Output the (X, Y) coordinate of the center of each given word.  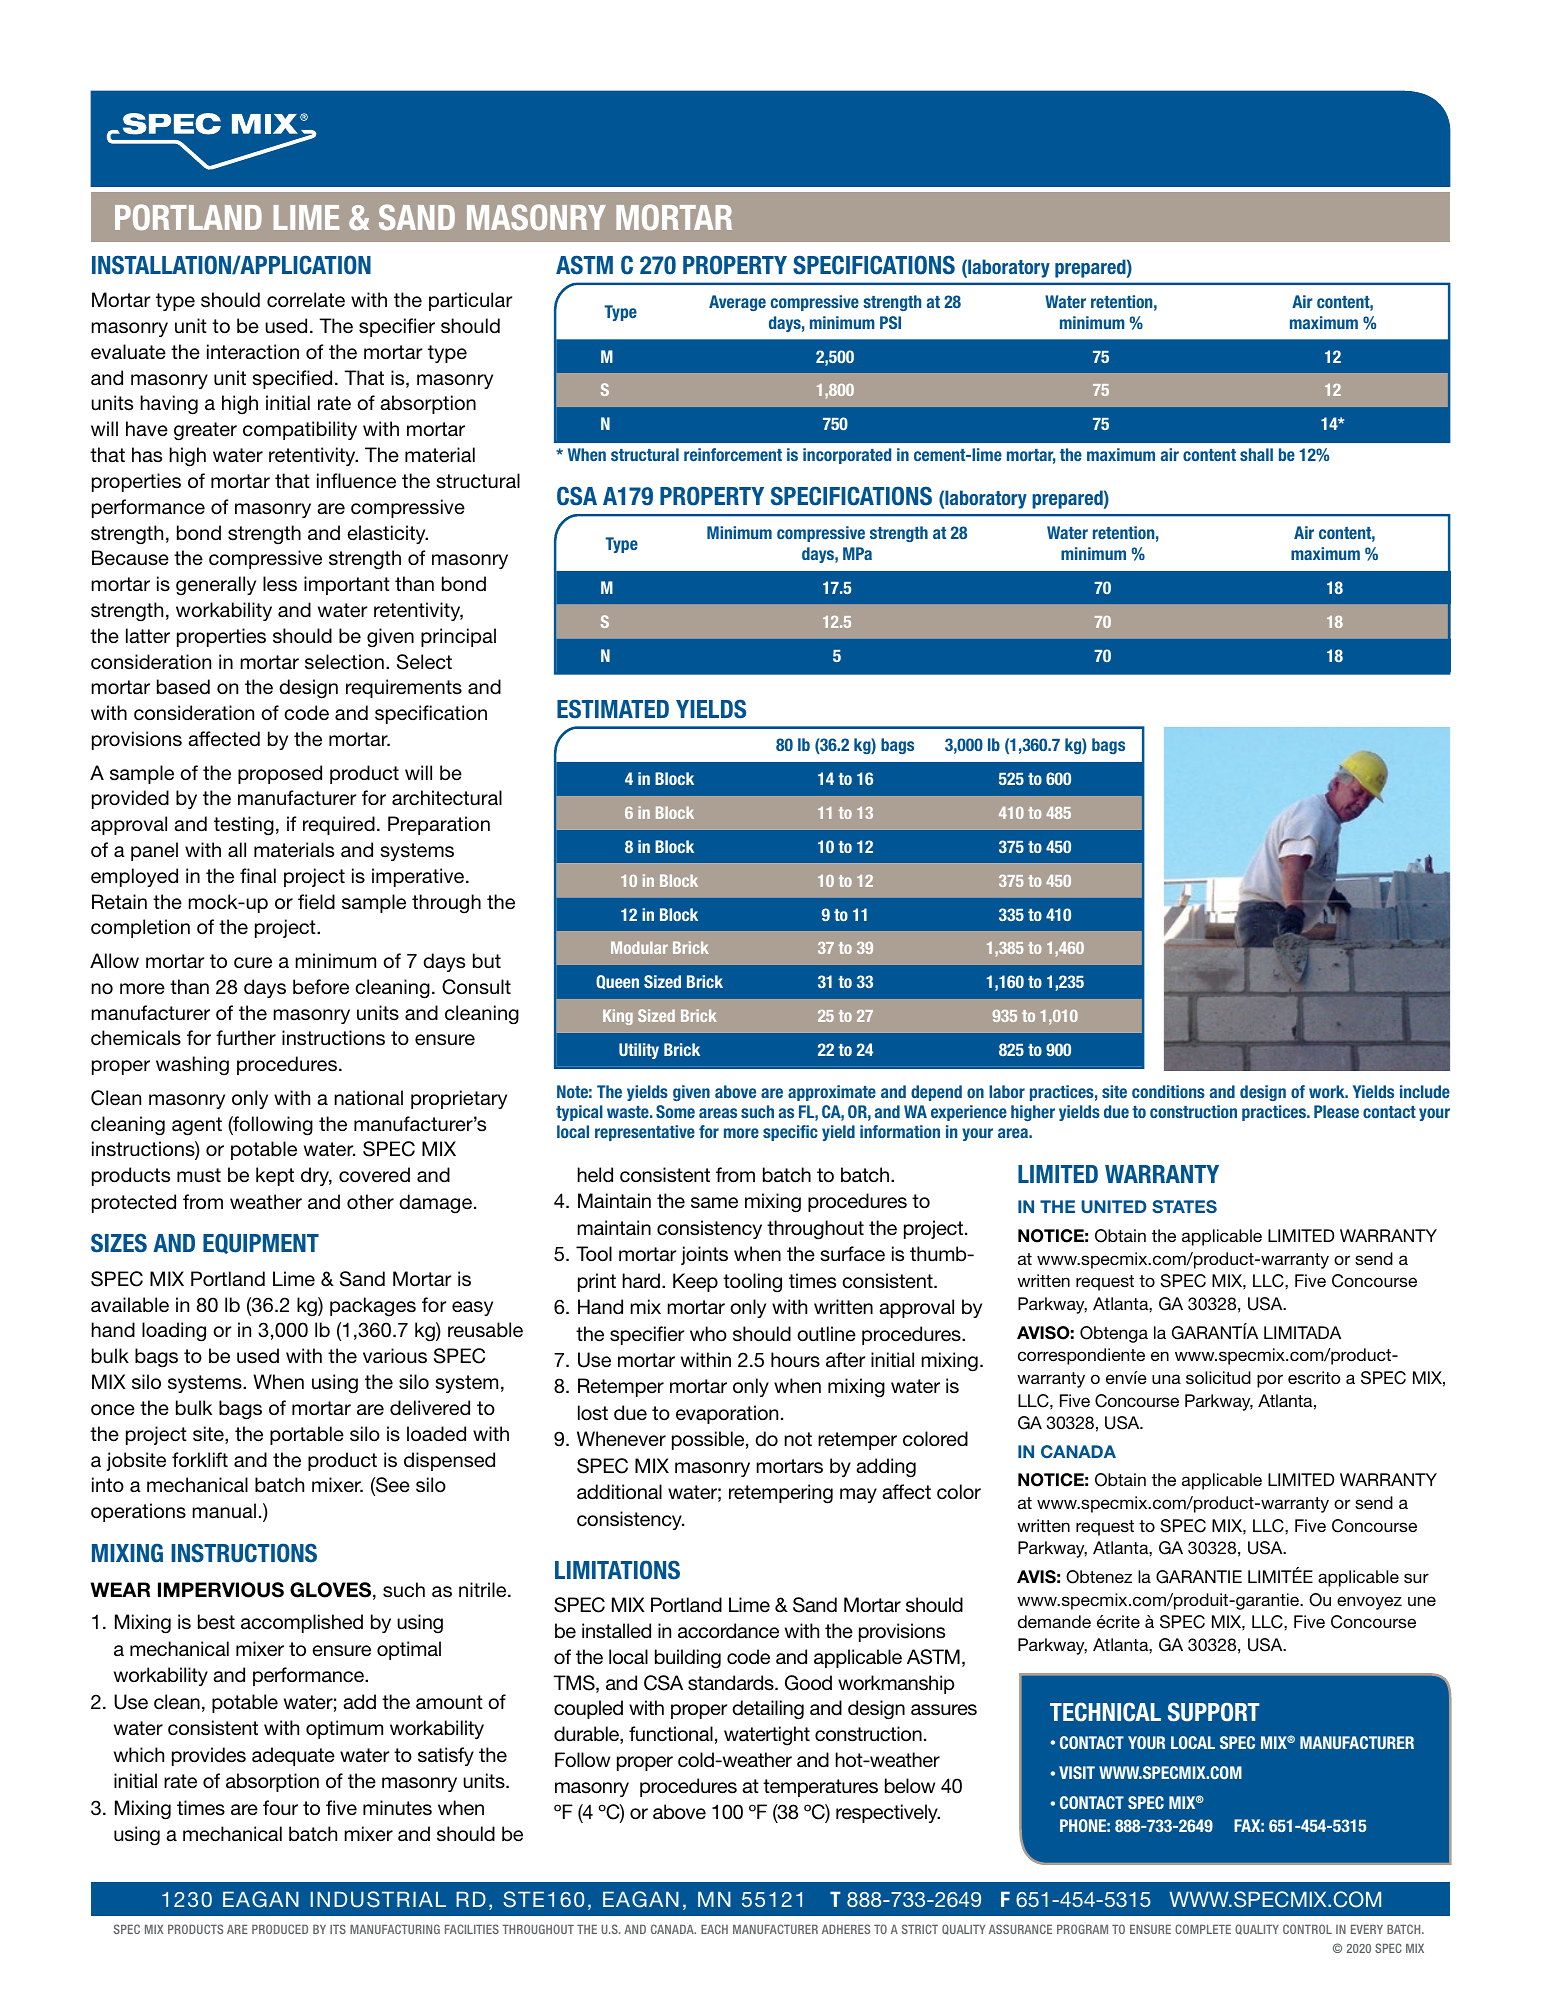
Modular (639, 947)
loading (174, 1331)
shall (1256, 454)
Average (737, 303)
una (1166, 1379)
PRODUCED (280, 1929)
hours (795, 1359)
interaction (253, 351)
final (258, 875)
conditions (1168, 1091)
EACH (714, 1929)
